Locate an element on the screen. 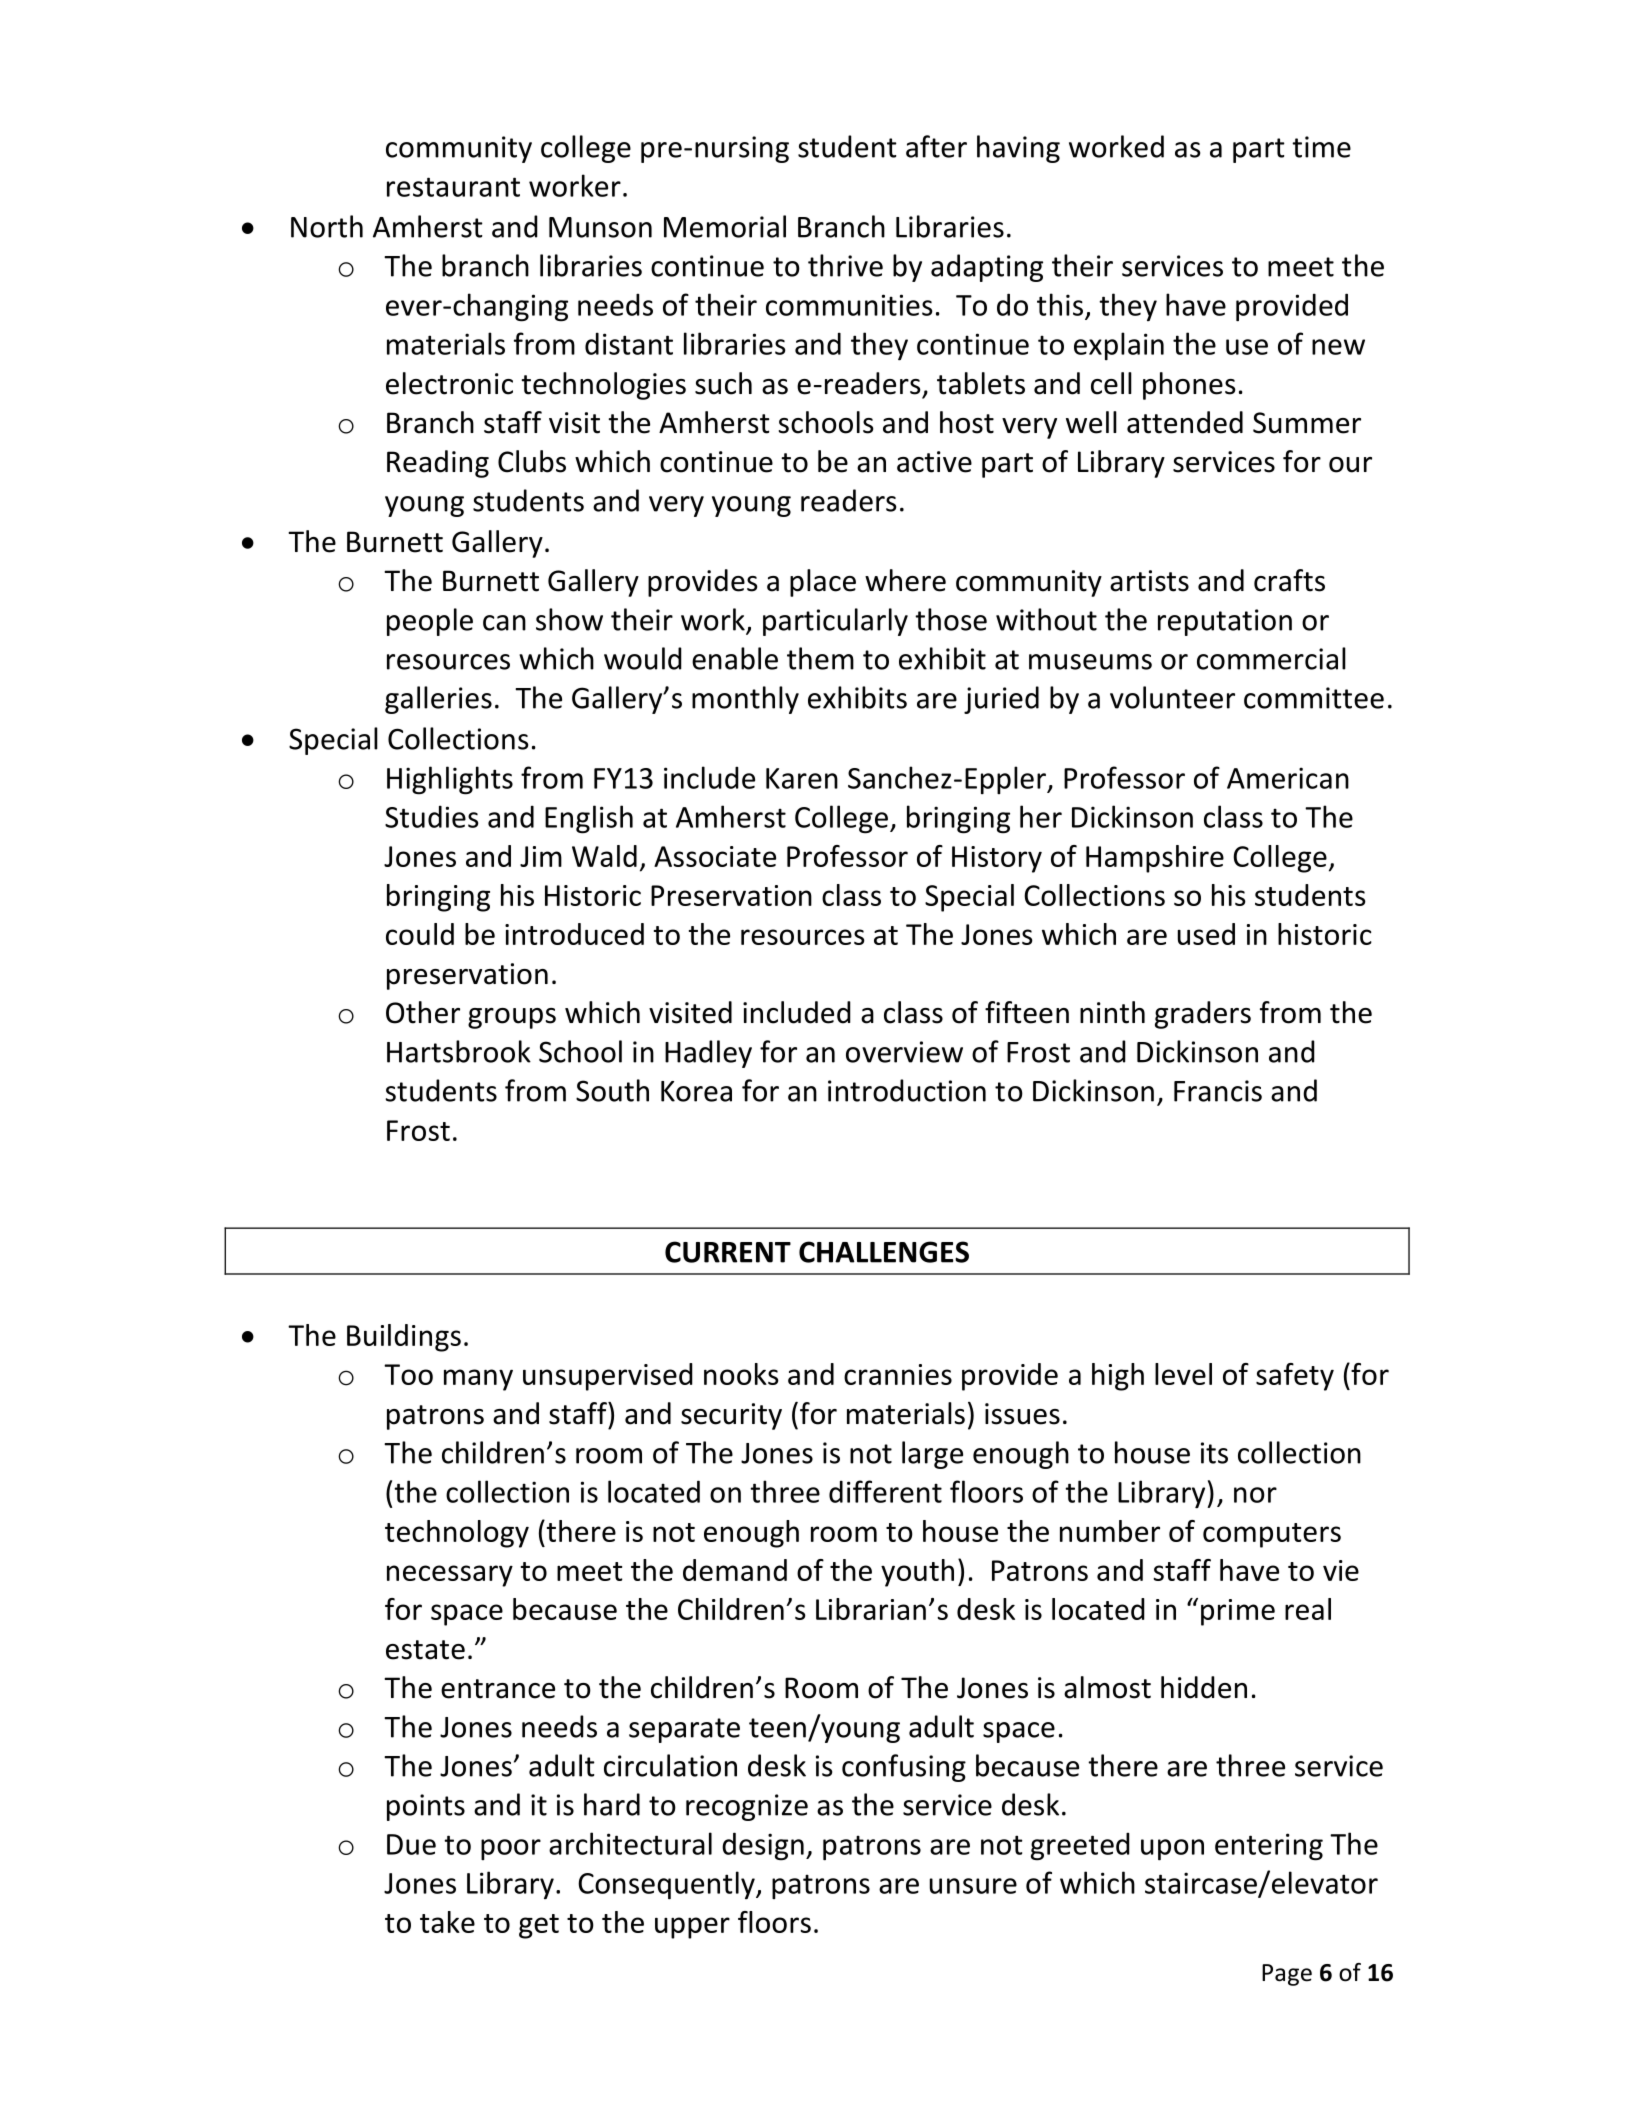 The image size is (1634, 2115). level is located at coordinates (1183, 1374).
